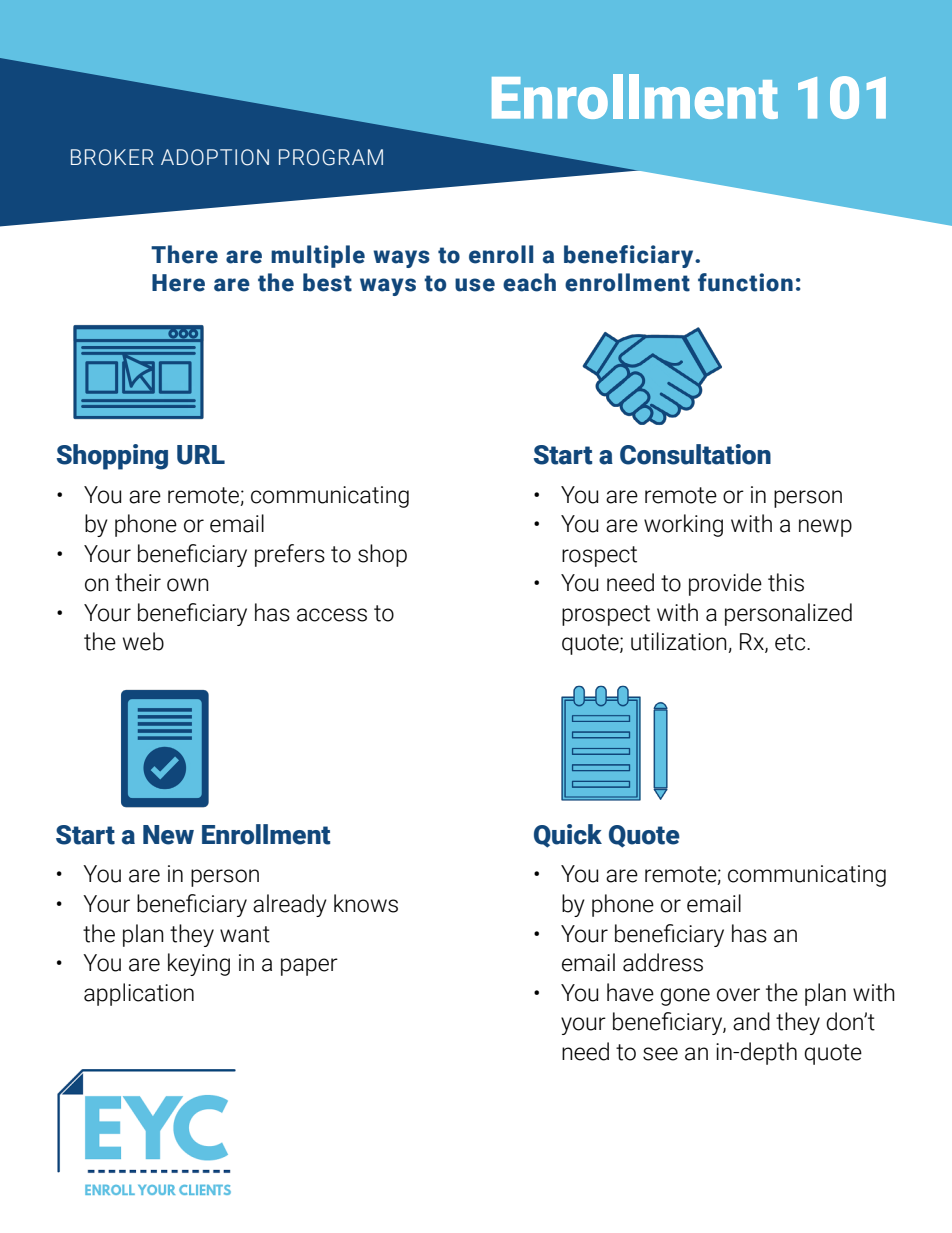 This image has width=952, height=1233. Describe the element at coordinates (331, 157) in the image. I see `PROGRAM` at that location.
